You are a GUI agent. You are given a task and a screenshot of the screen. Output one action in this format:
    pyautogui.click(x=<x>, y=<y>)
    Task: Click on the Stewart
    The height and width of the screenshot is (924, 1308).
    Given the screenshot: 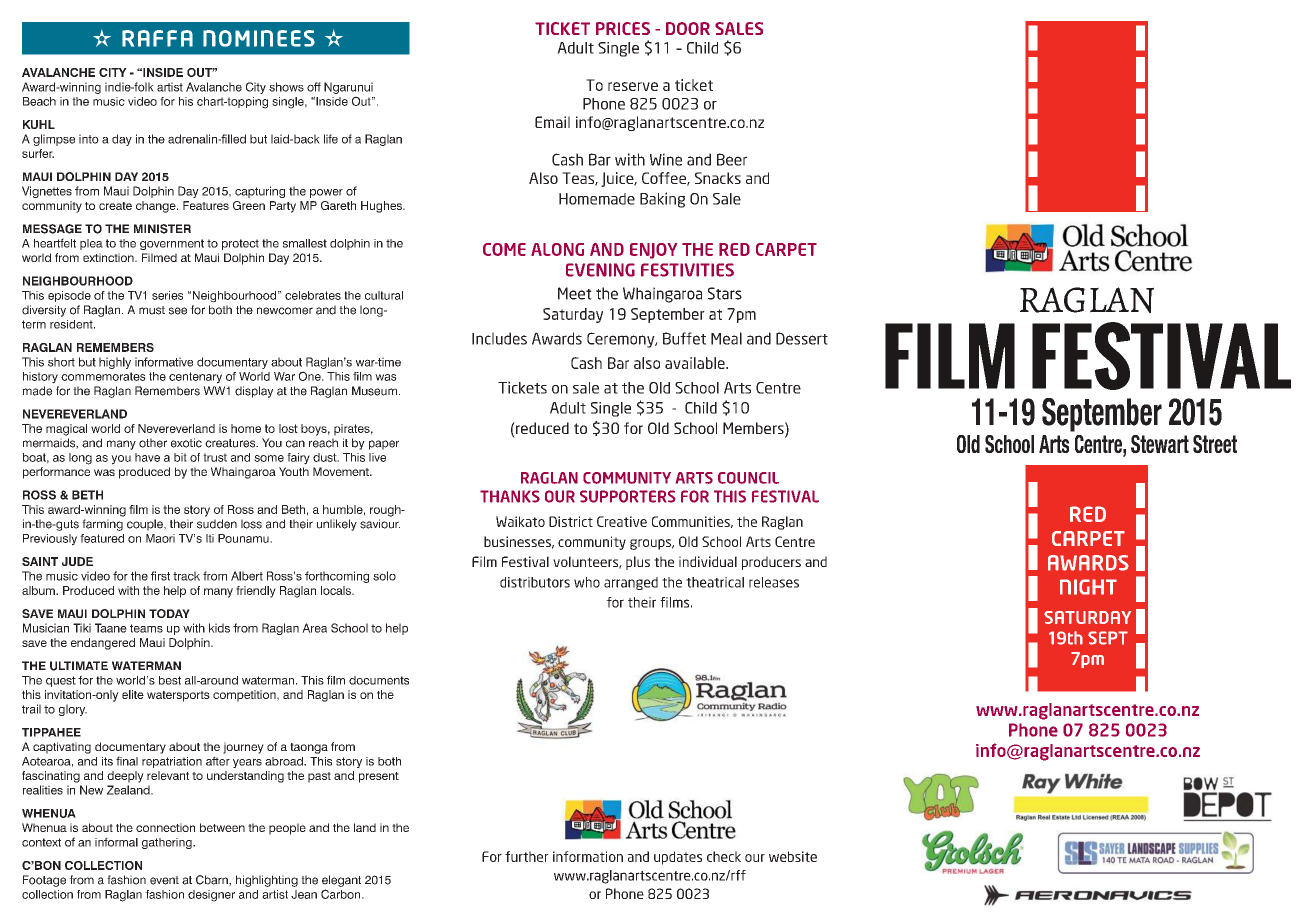 What is the action you would take?
    pyautogui.click(x=1160, y=444)
